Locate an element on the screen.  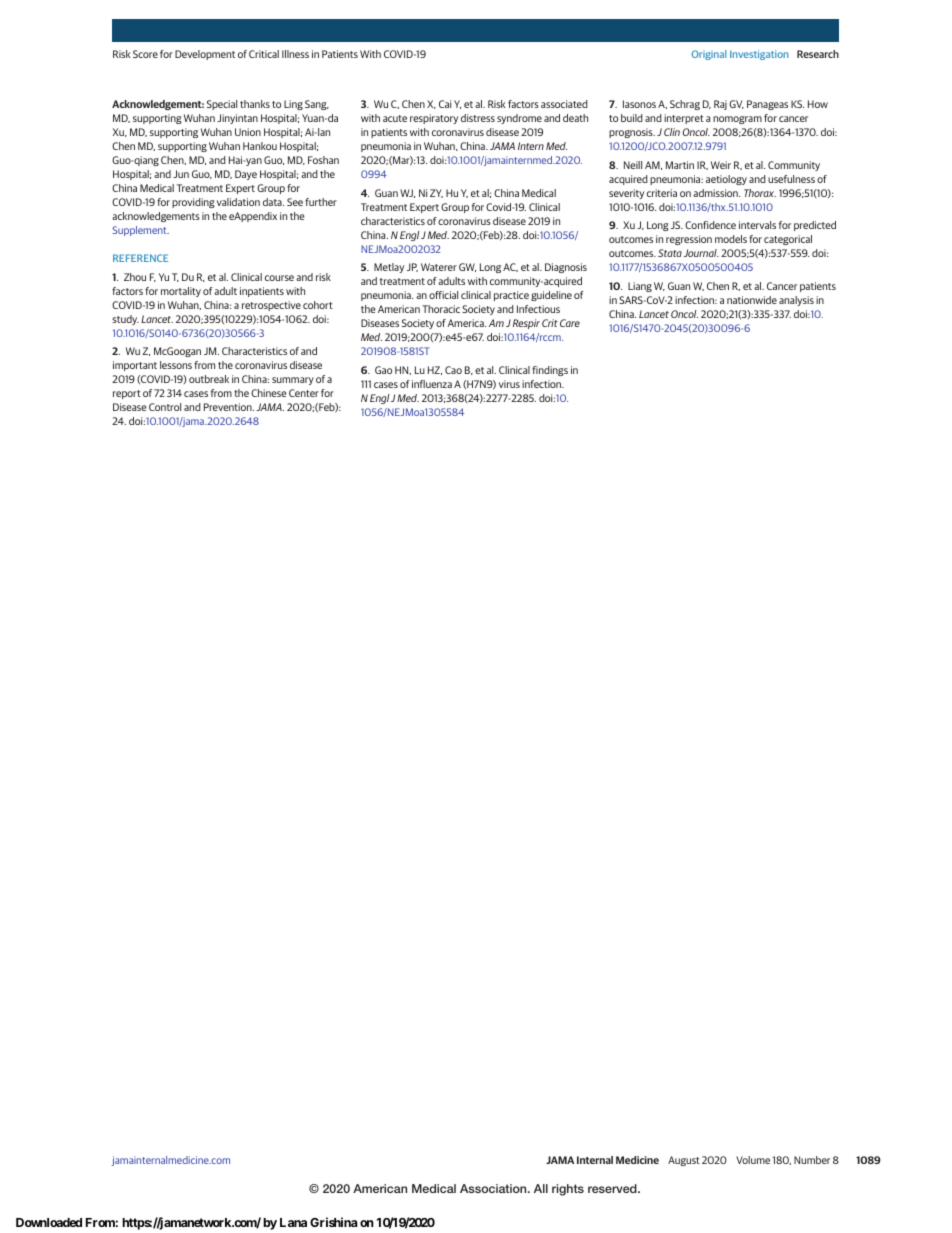
Cai is located at coordinates (445, 104).
